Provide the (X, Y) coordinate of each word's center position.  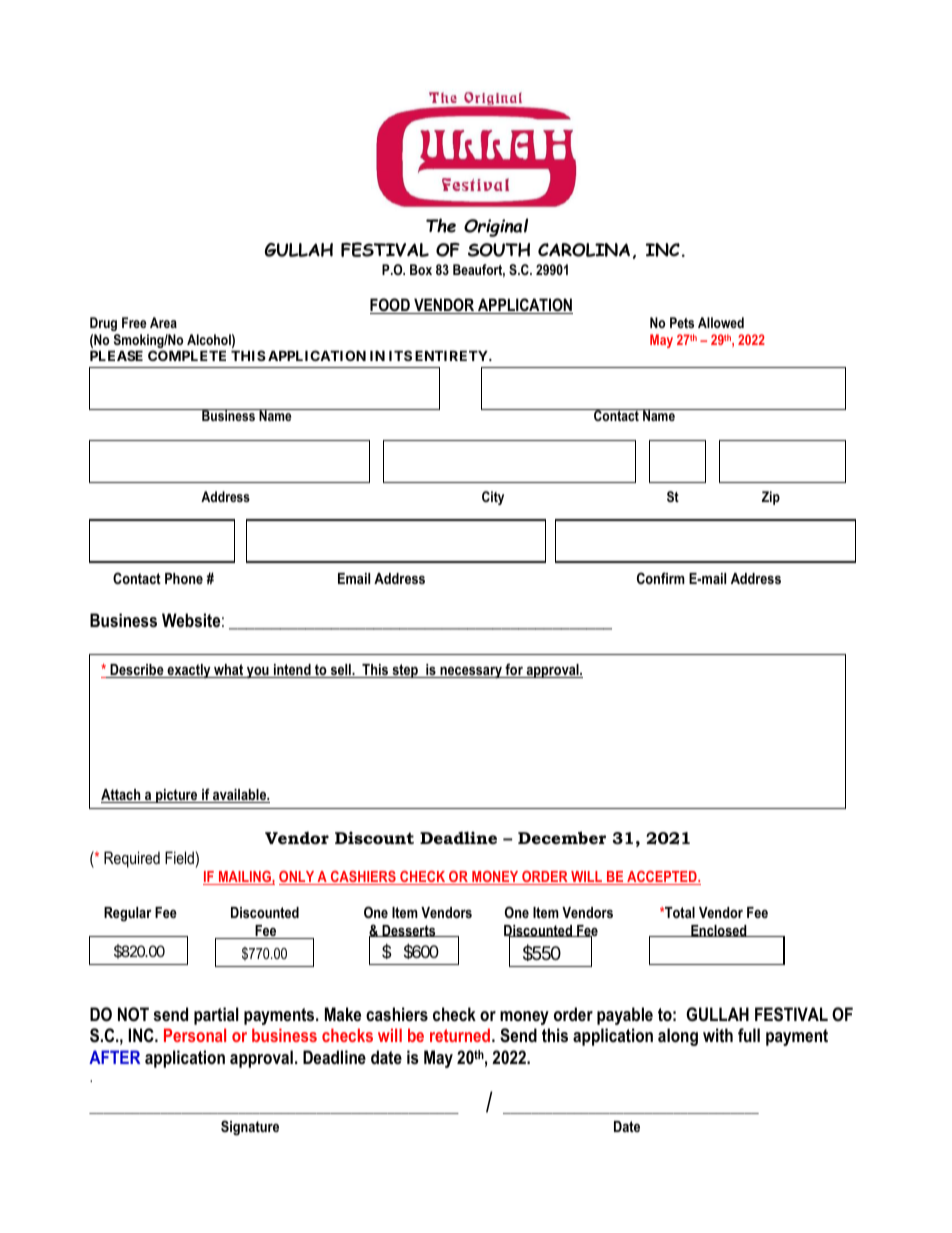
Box (421, 269)
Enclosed (719, 931)
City (493, 498)
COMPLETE (187, 355)
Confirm (661, 578)
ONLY (297, 878)
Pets (682, 322)
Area (163, 322)
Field (180, 857)
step (405, 671)
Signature (250, 1128)
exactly (189, 671)
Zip (771, 498)
